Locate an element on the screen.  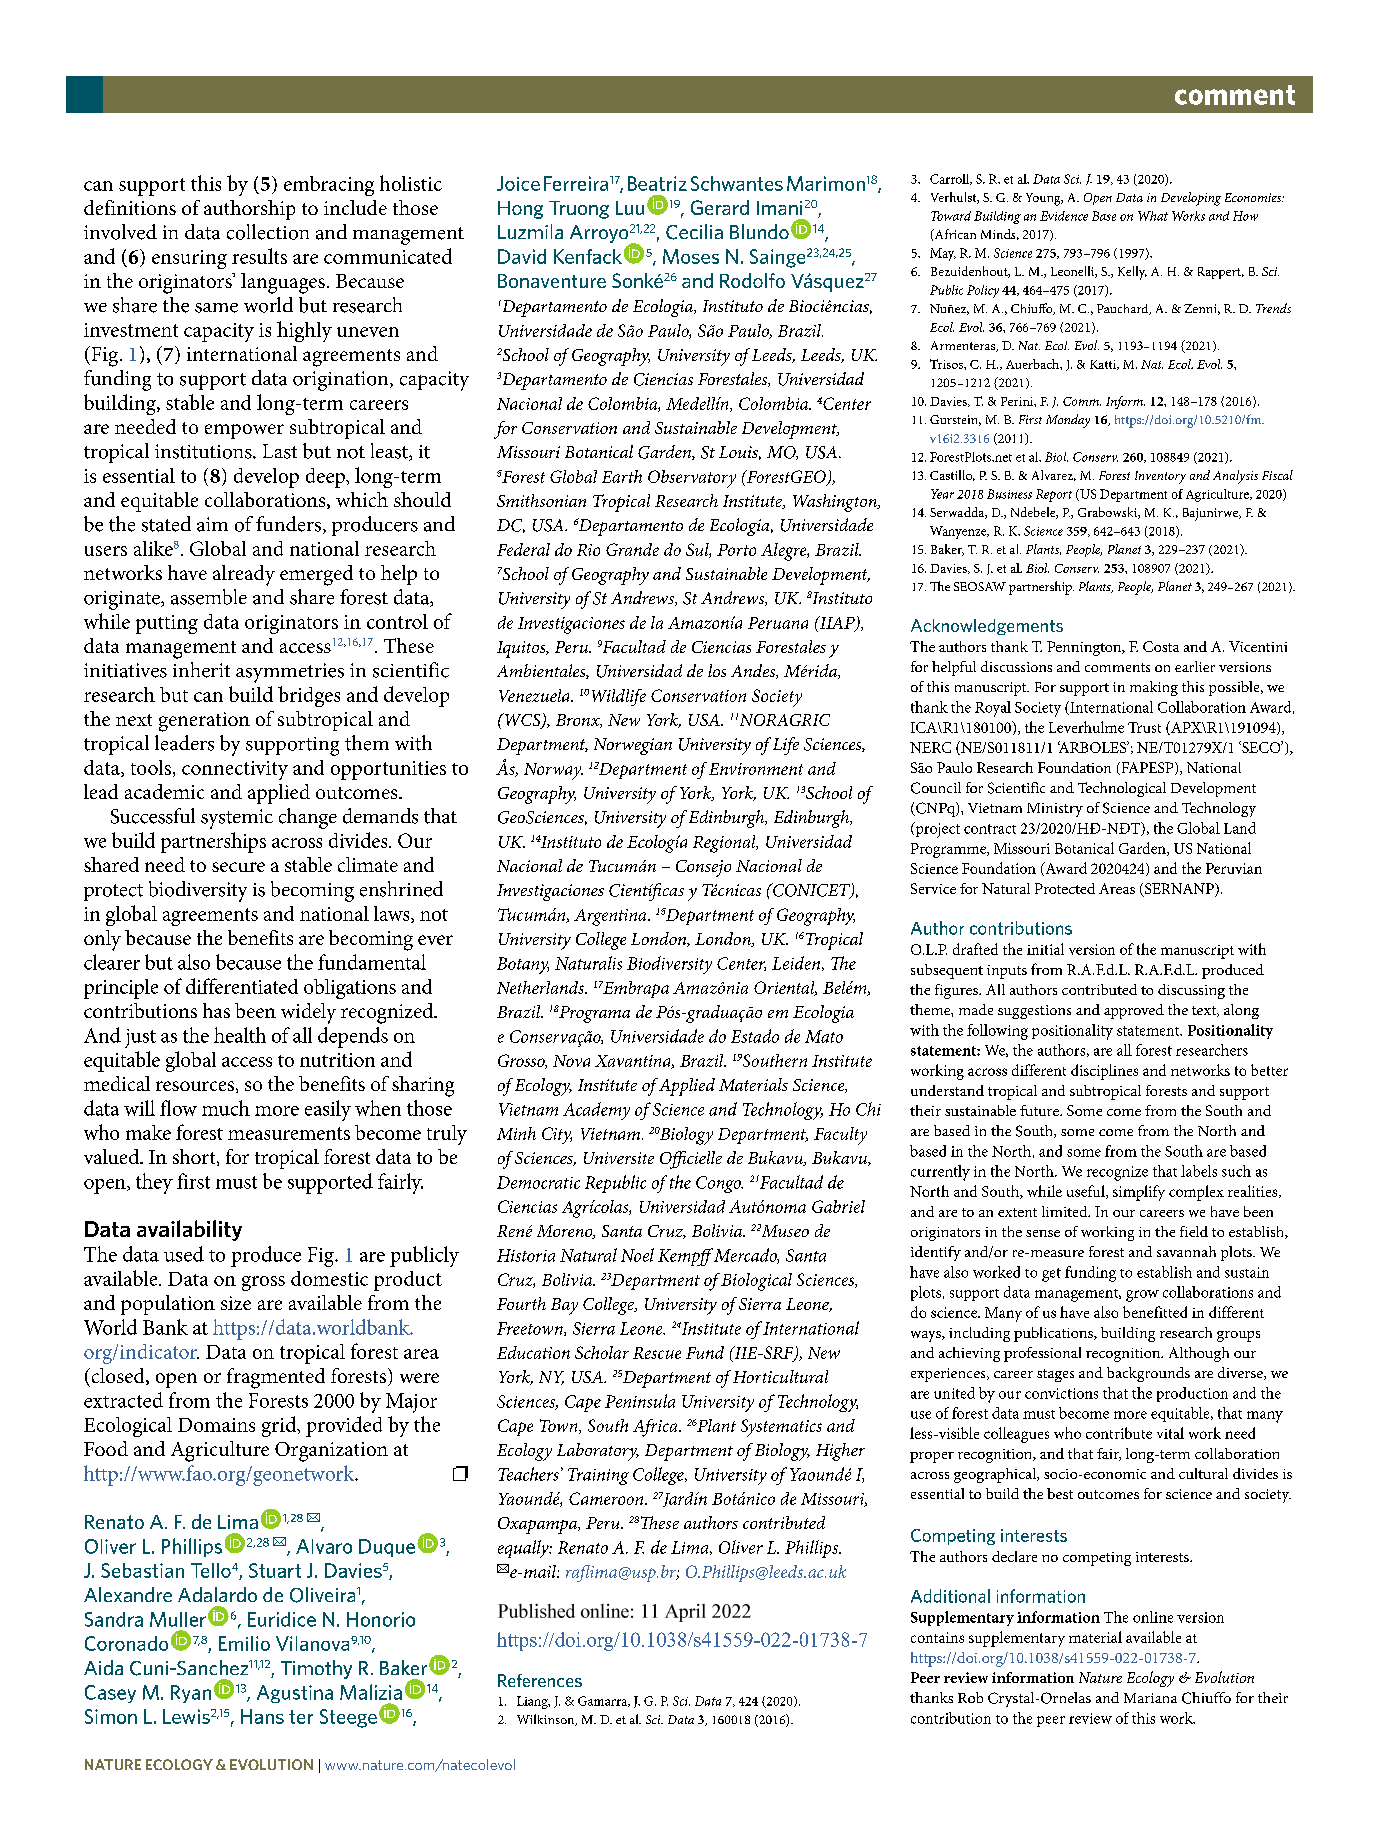
Argentina is located at coordinates (611, 917).
